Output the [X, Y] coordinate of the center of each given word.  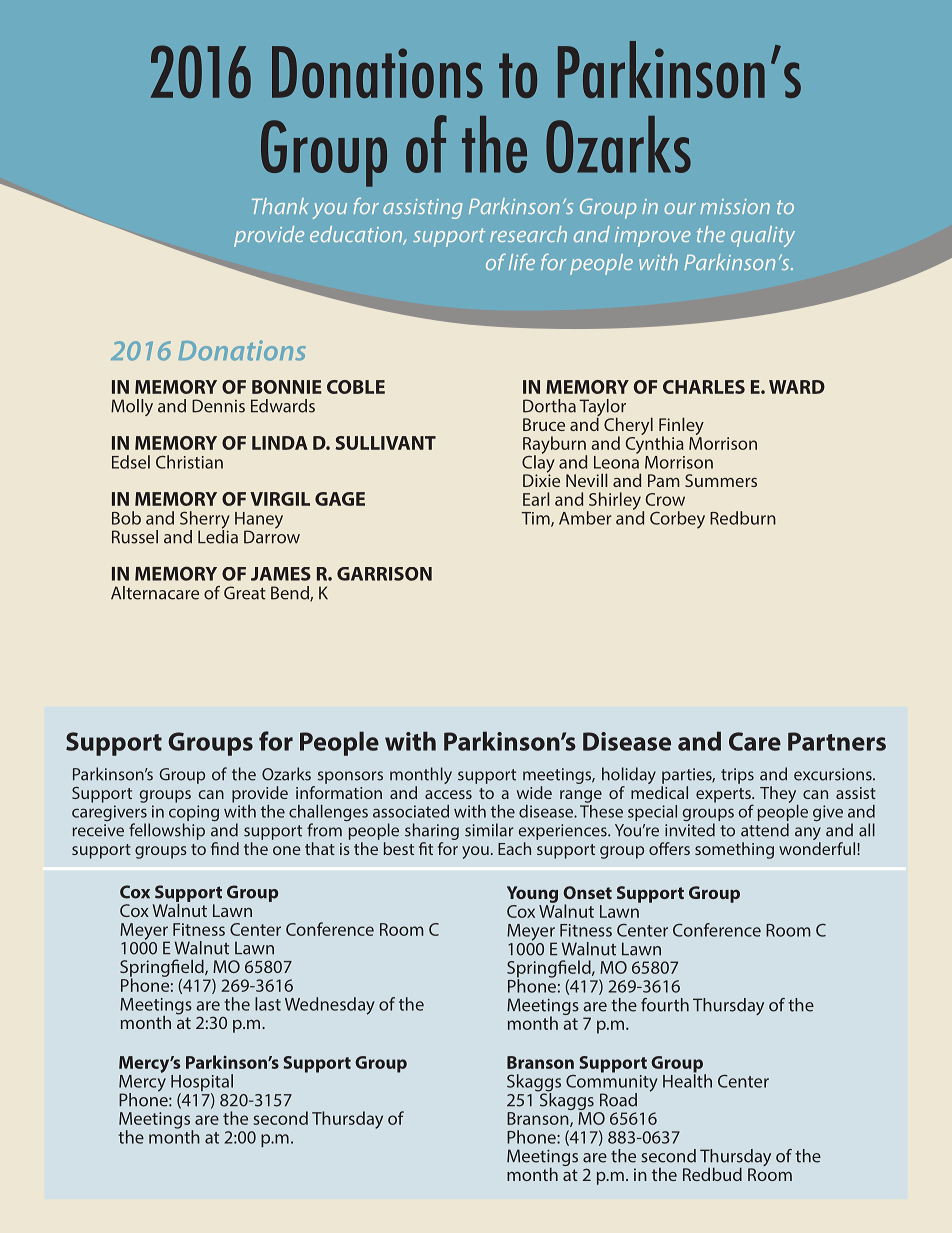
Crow [665, 499]
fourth [665, 1005]
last [268, 1004]
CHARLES [704, 387]
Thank [280, 206]
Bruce [544, 424]
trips [737, 776]
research [528, 234]
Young [532, 894]
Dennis [218, 406]
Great [245, 593]
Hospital [202, 1084]
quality [763, 236]
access [448, 794]
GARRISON [384, 574]
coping [194, 814]
